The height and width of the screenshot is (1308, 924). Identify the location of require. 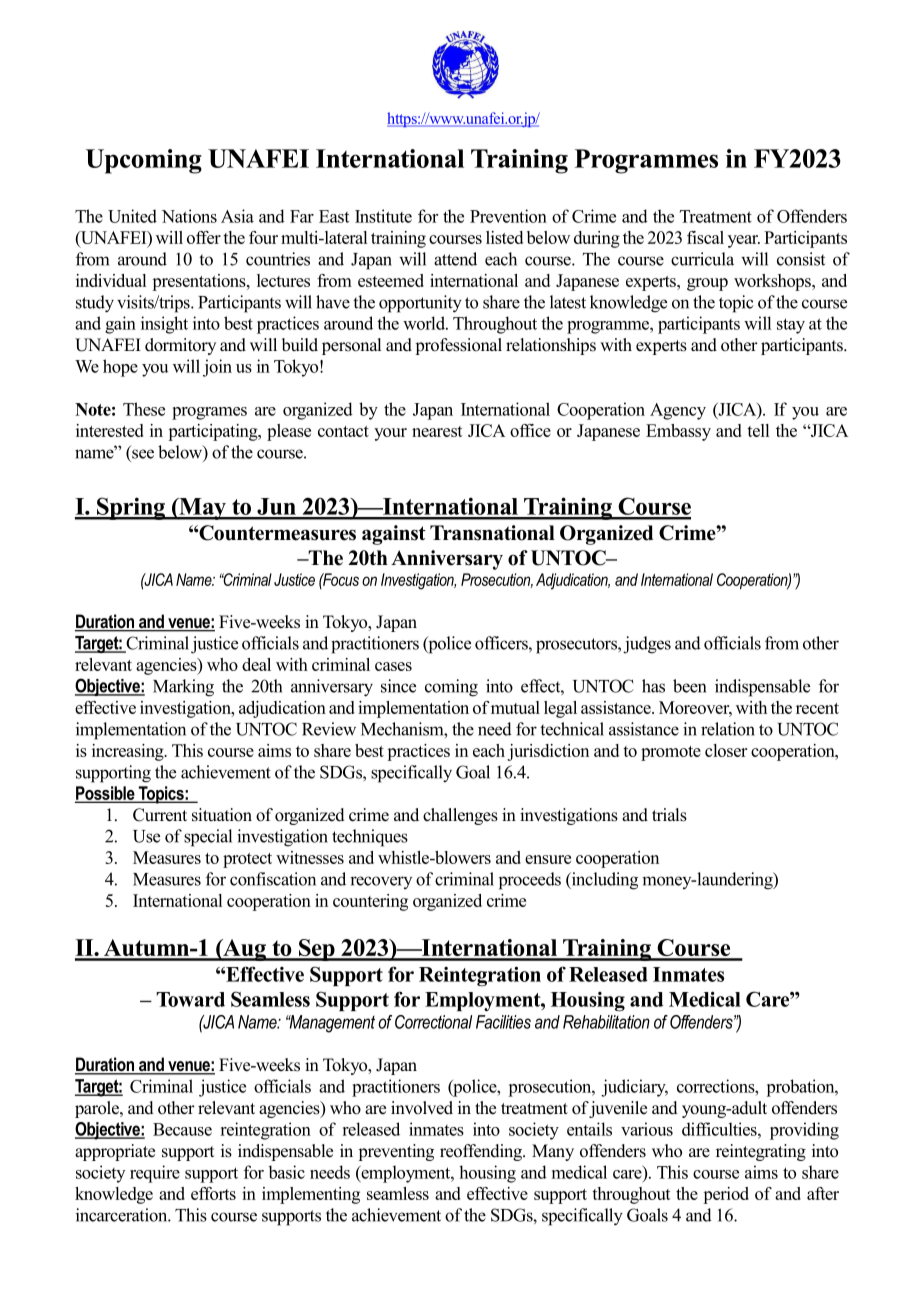
(155, 1174).
